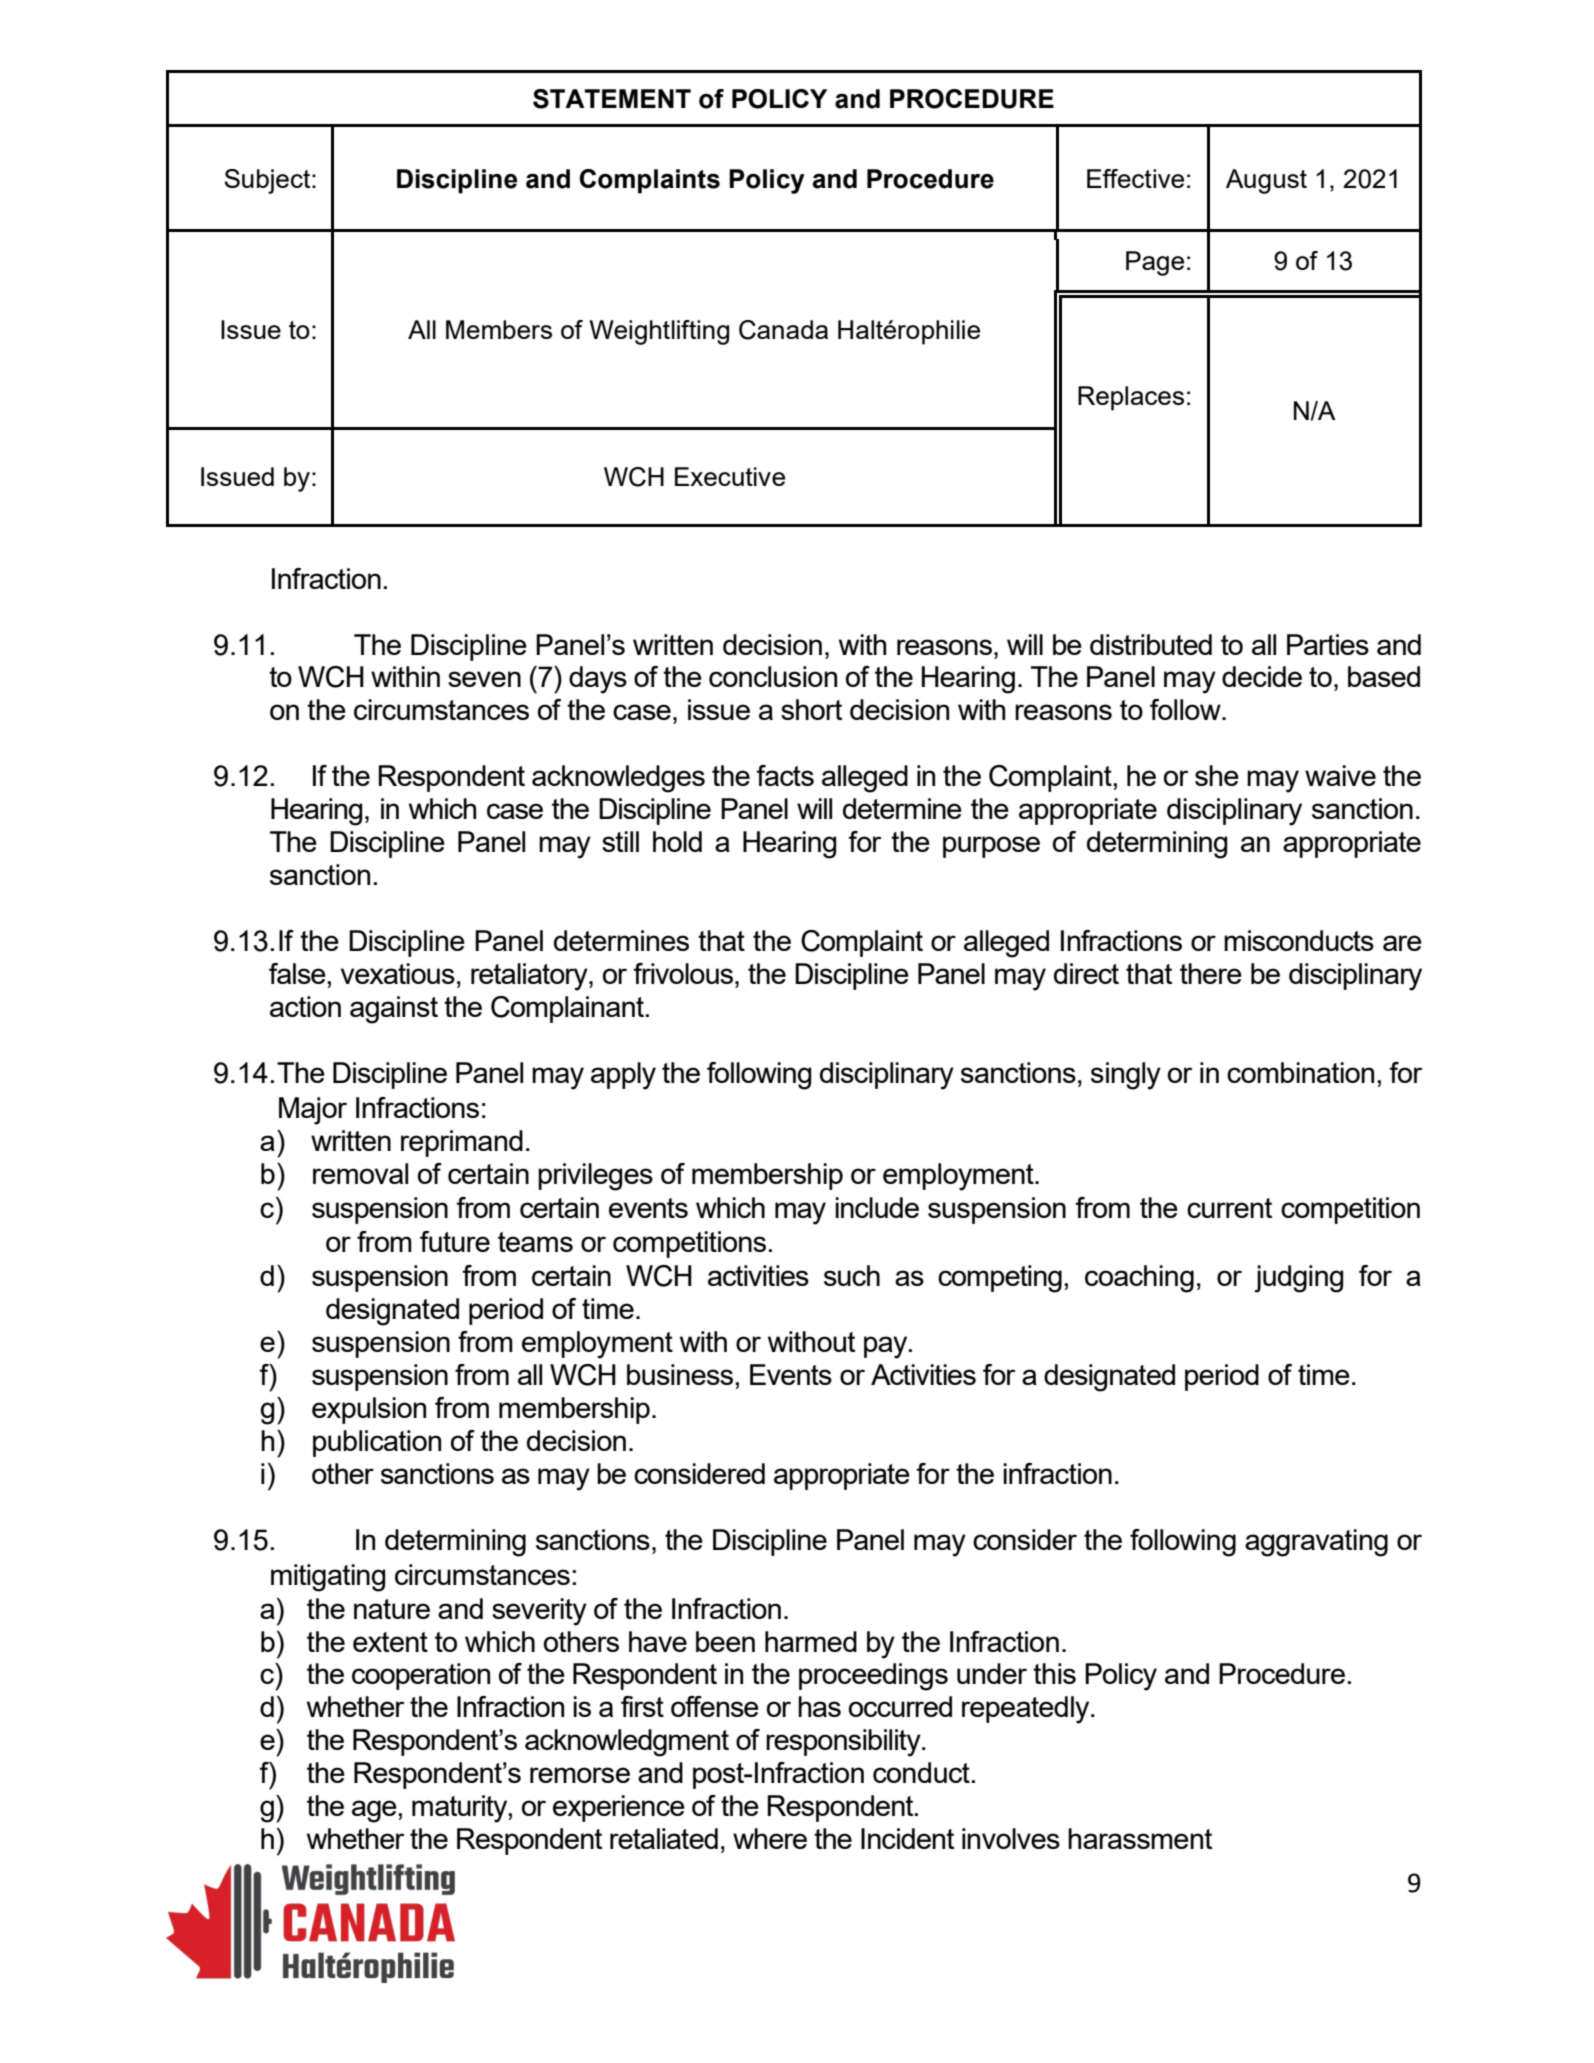 The width and height of the document is (1594, 2063). I want to click on there, so click(1211, 973).
